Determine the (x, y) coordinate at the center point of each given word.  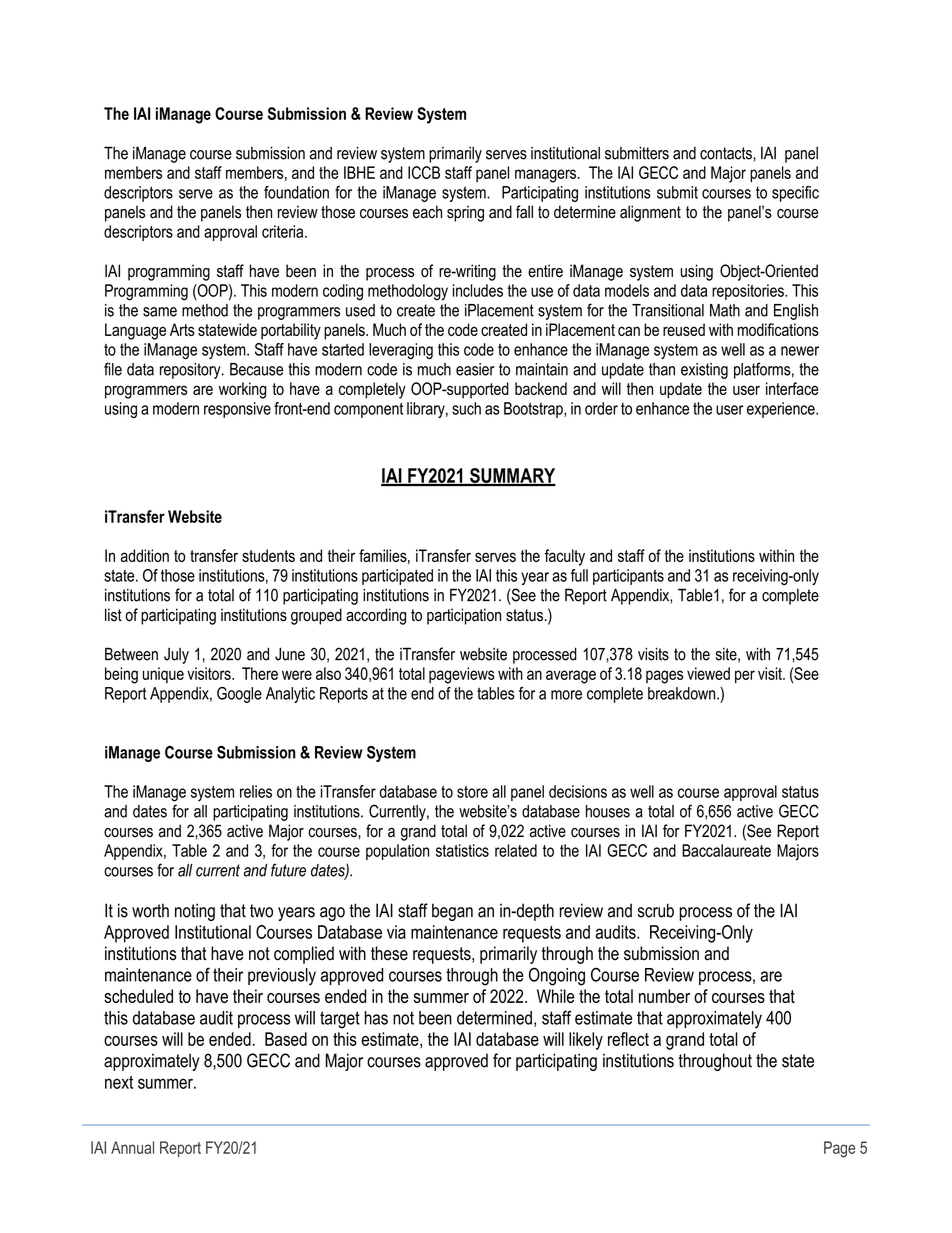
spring (465, 213)
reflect (628, 1039)
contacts (727, 153)
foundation (296, 192)
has (376, 1018)
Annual (132, 1147)
